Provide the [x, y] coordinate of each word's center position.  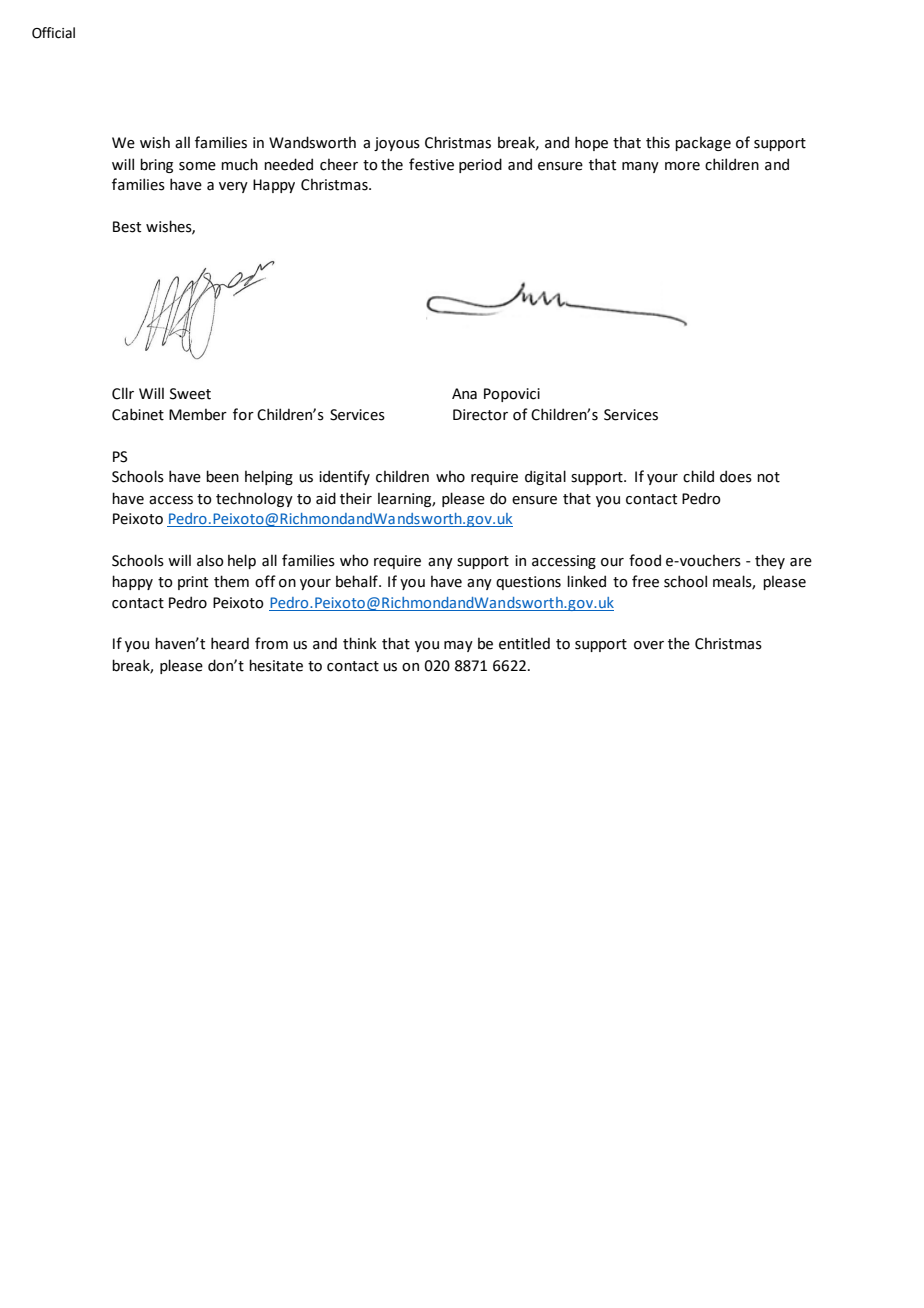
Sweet [190, 394]
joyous [397, 144]
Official [53, 33]
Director [480, 415]
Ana [464, 394]
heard [230, 643]
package [703, 143]
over [649, 645]
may [458, 646]
